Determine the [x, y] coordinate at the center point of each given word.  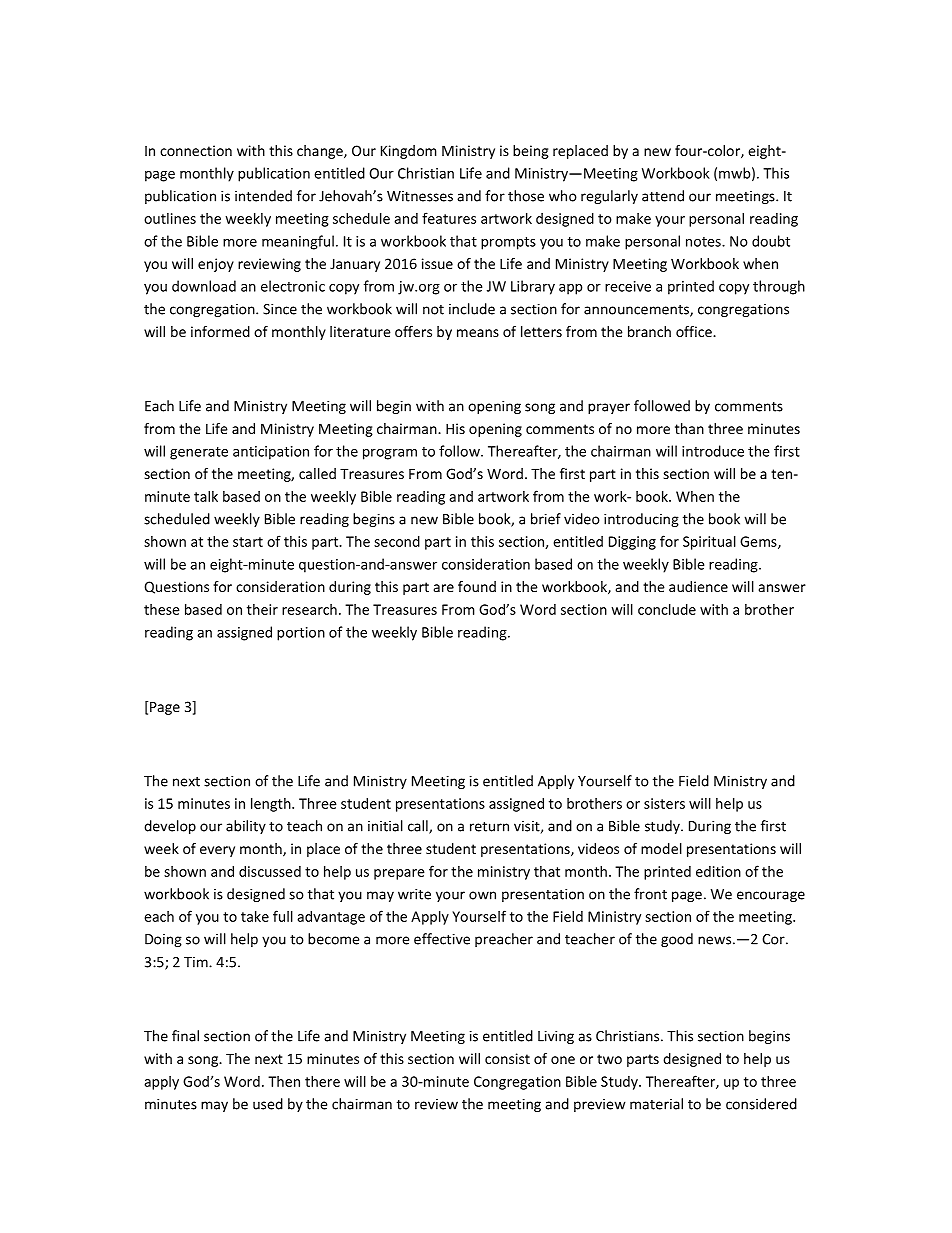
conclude [667, 609]
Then [284, 1081]
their [262, 609]
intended [263, 196]
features [449, 218]
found [477, 586]
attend [663, 196]
